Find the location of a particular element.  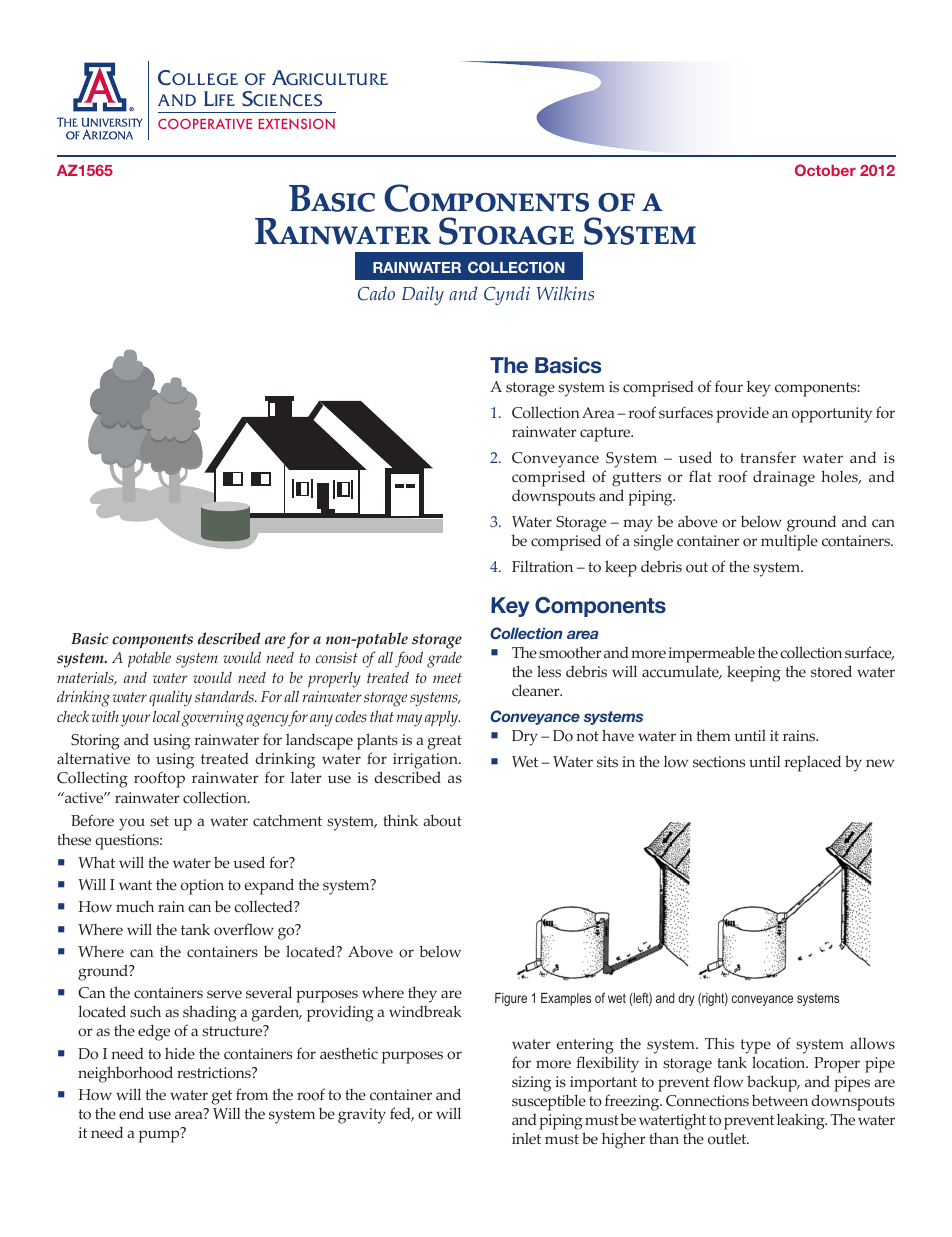

grade is located at coordinates (444, 660).
